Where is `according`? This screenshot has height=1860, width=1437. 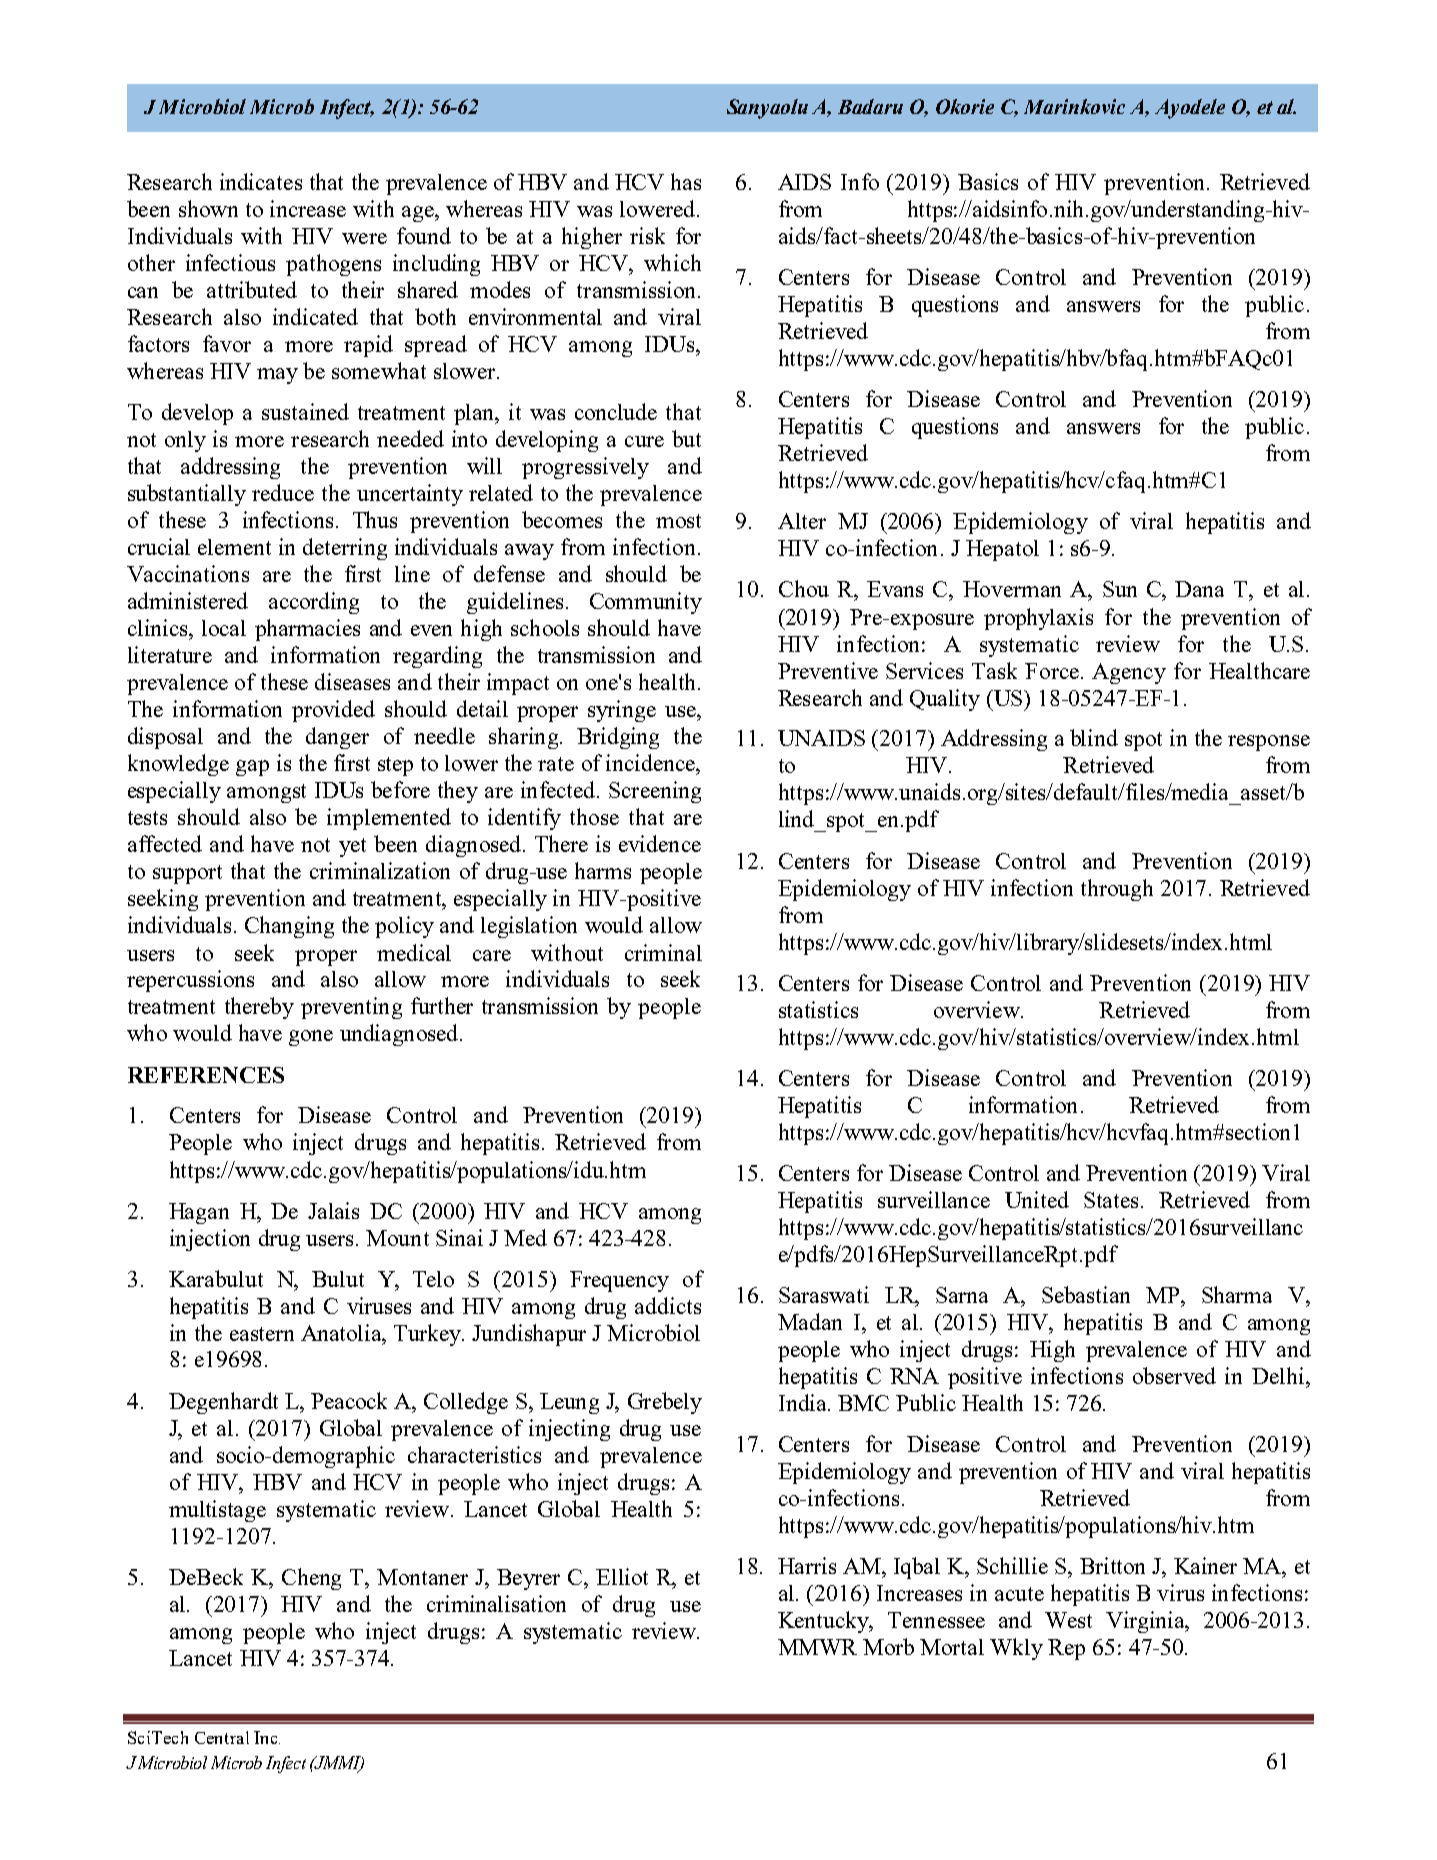
according is located at coordinates (314, 603).
